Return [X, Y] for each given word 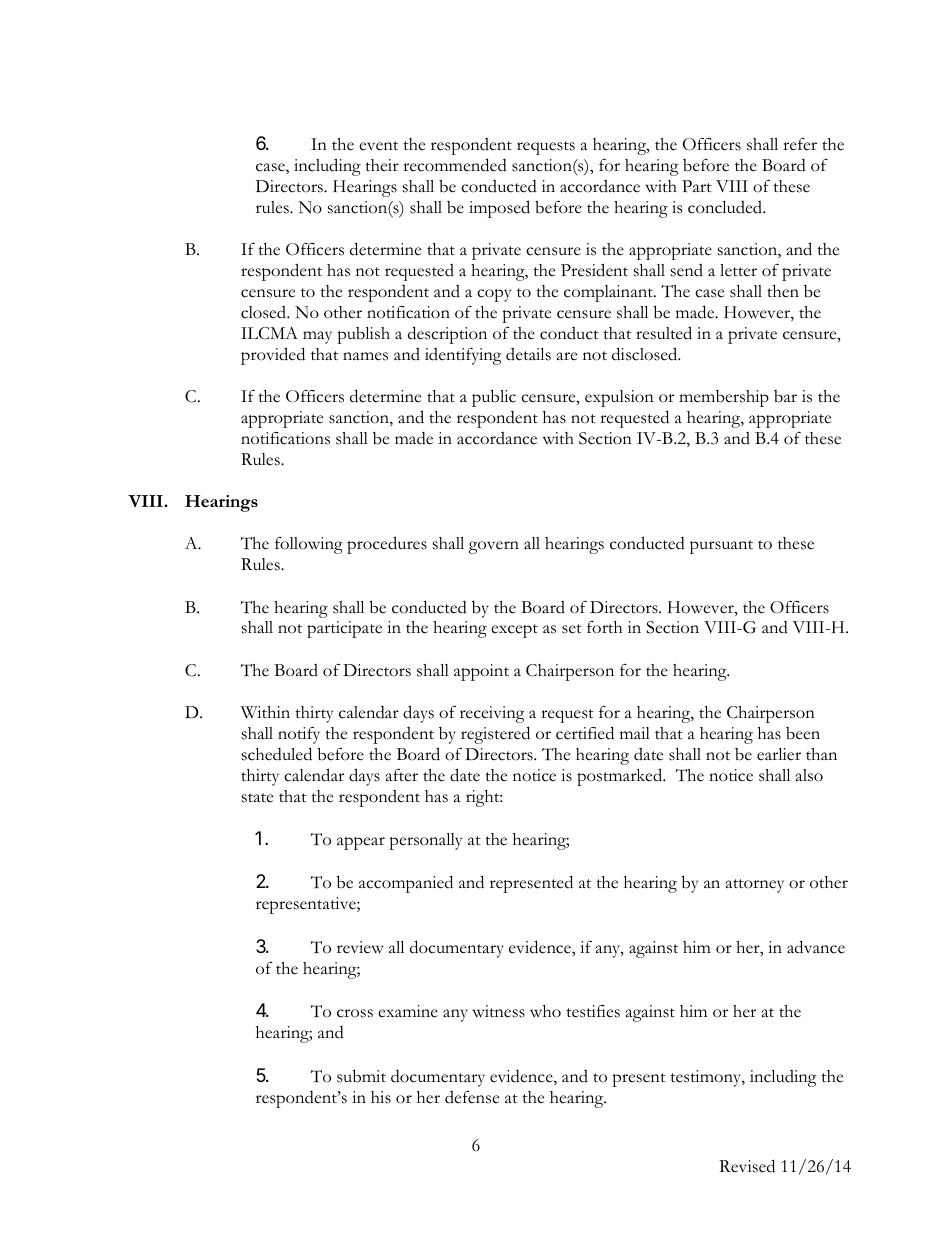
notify [299, 735]
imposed [499, 209]
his [381, 1097]
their [382, 165]
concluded [726, 207]
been [803, 733]
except [514, 631]
